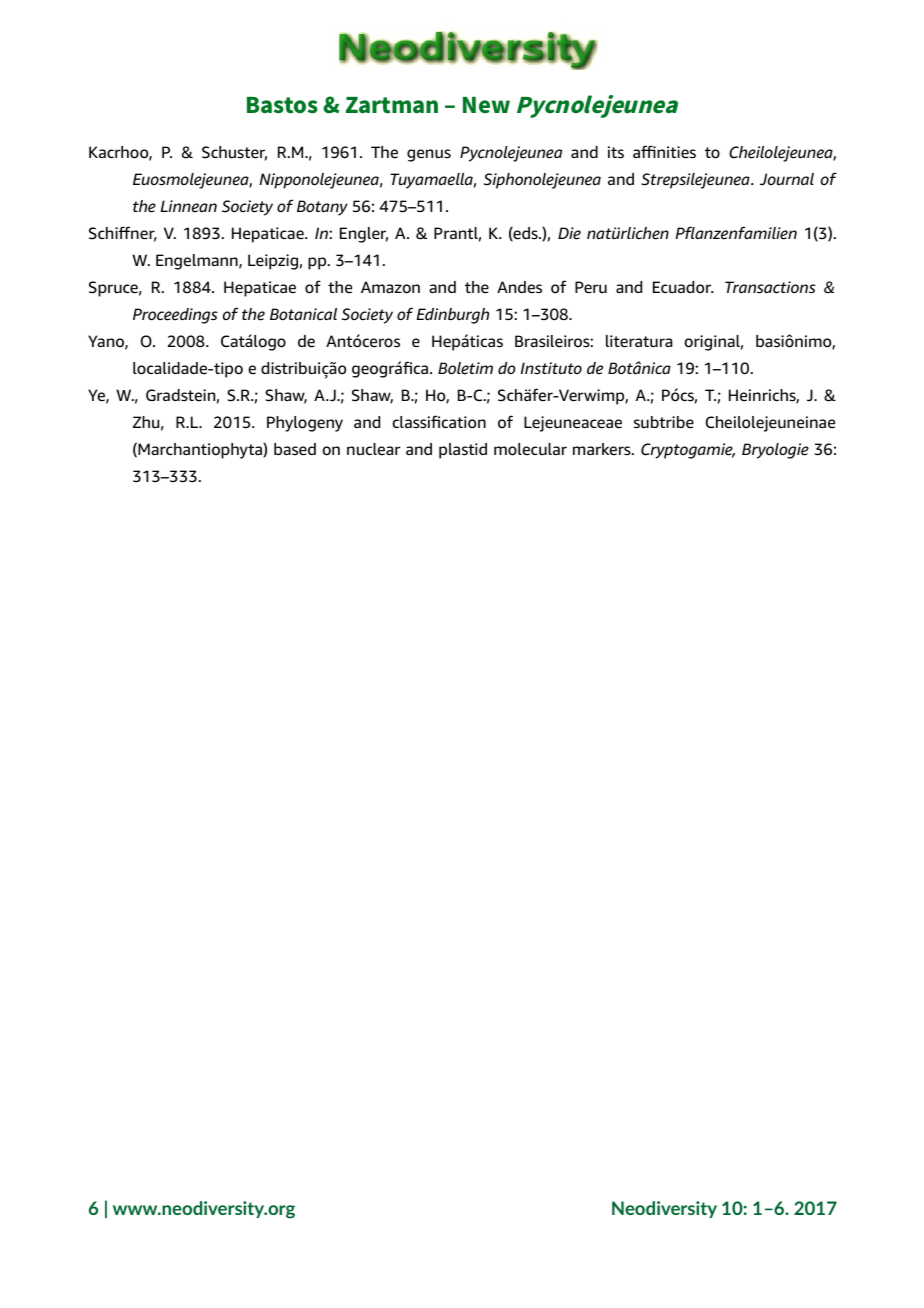  What do you see at coordinates (390, 287) in the page?
I see `Amazon` at bounding box center [390, 287].
